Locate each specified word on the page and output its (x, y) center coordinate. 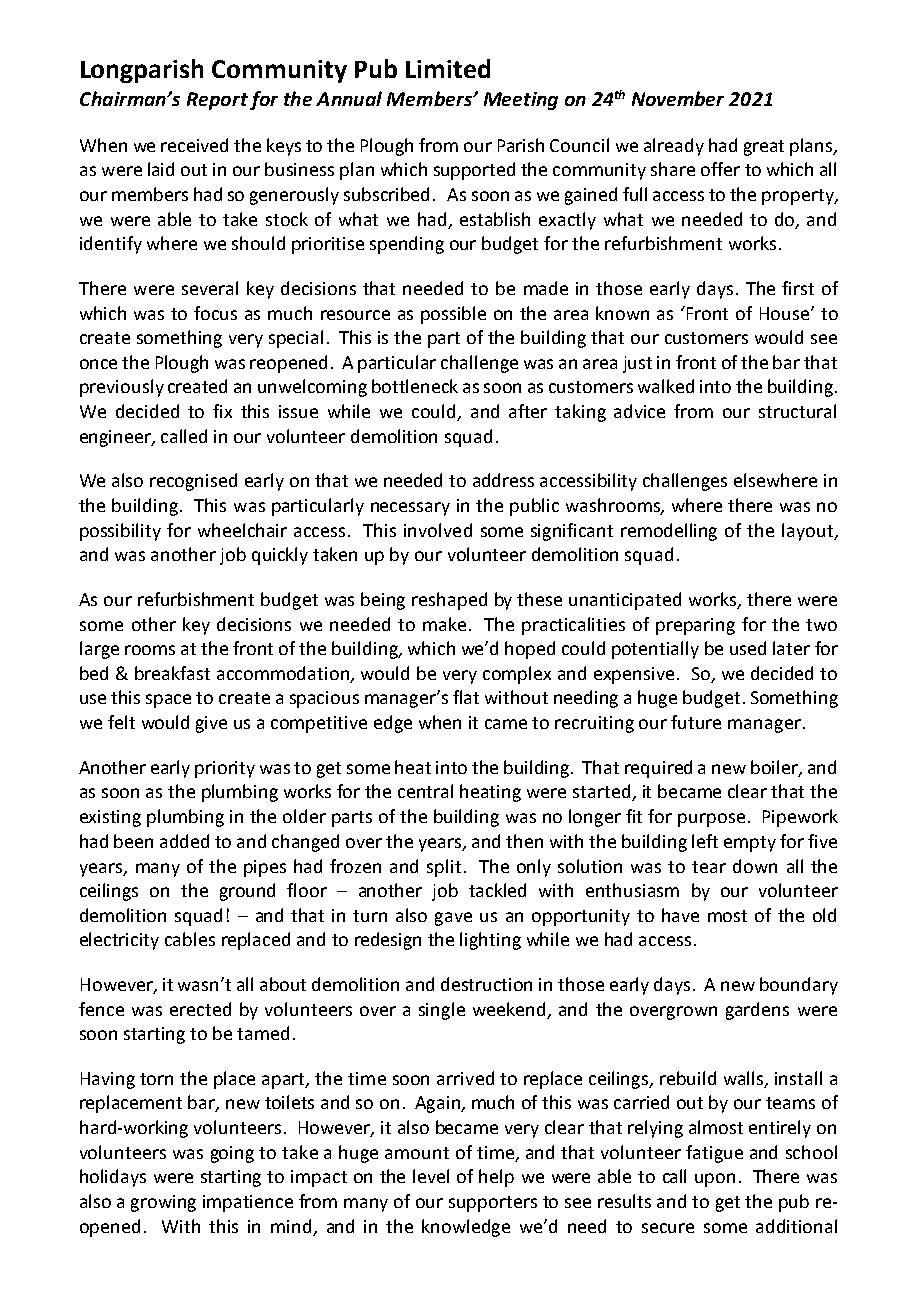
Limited (448, 68)
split (444, 868)
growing (163, 1203)
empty (750, 844)
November (678, 98)
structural (797, 411)
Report (217, 101)
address (503, 480)
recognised (193, 482)
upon (715, 1180)
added (184, 841)
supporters (493, 1204)
